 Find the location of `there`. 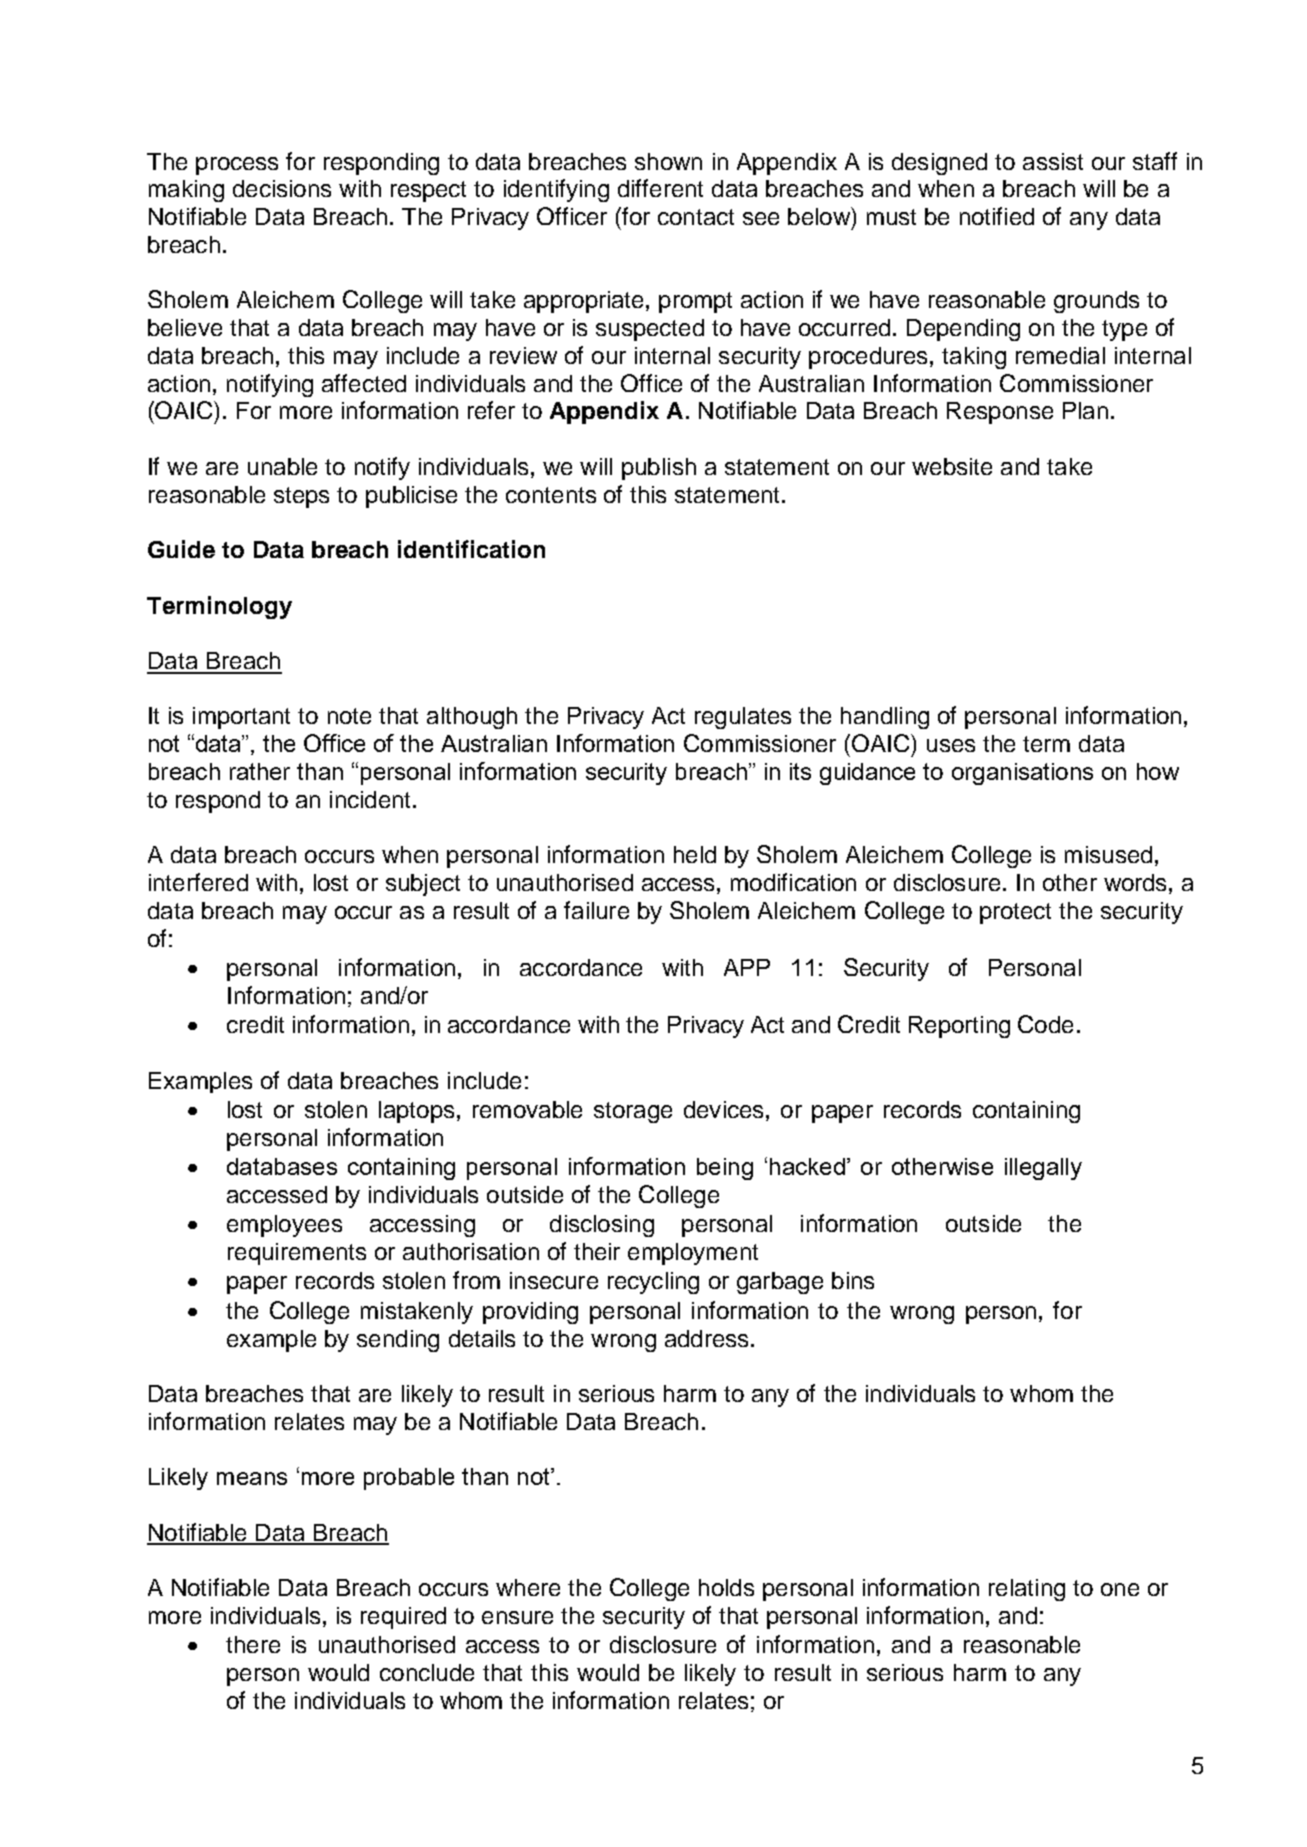

there is located at coordinates (253, 1644).
